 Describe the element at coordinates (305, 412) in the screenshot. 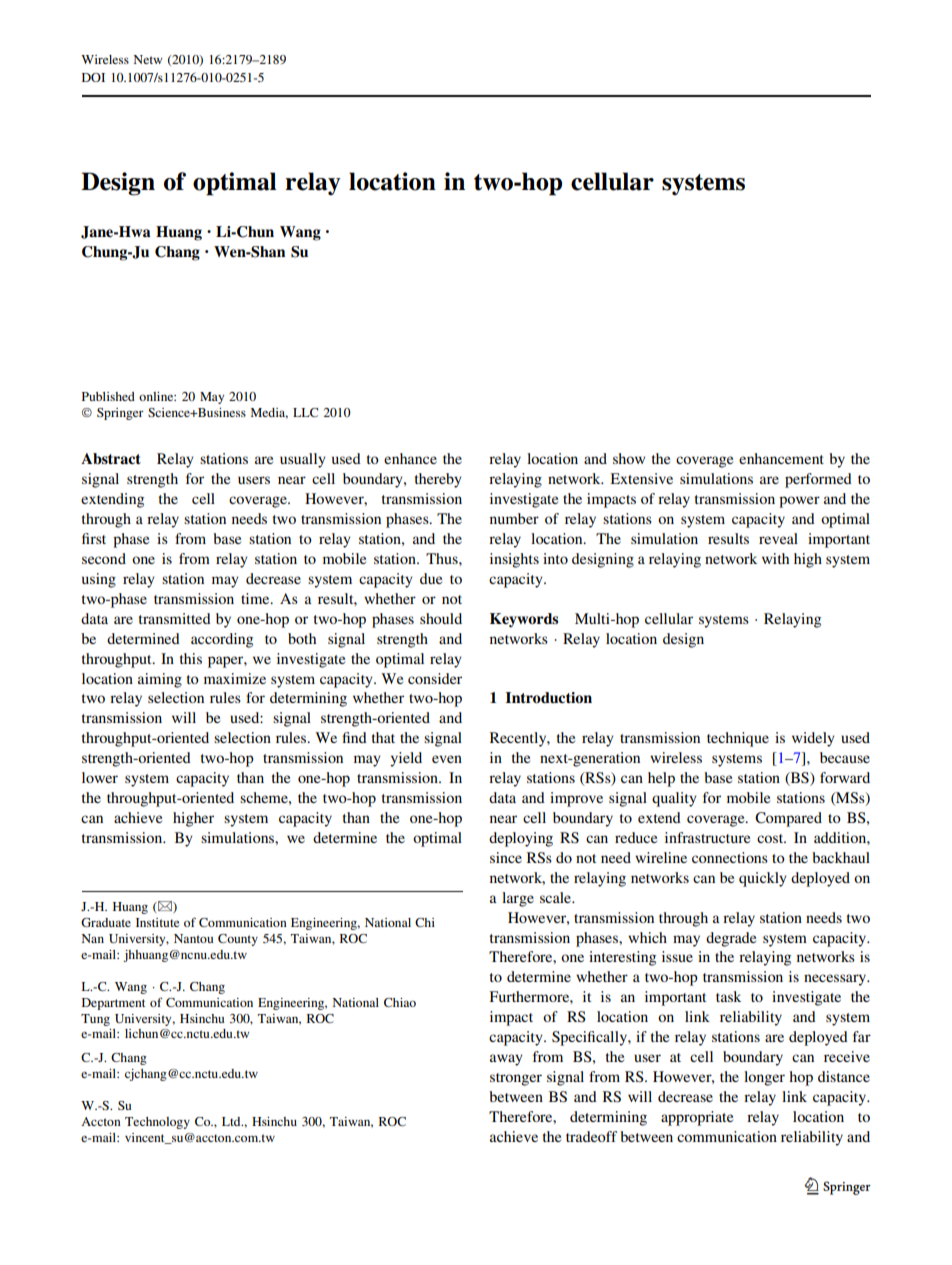

I see `LLC` at that location.
